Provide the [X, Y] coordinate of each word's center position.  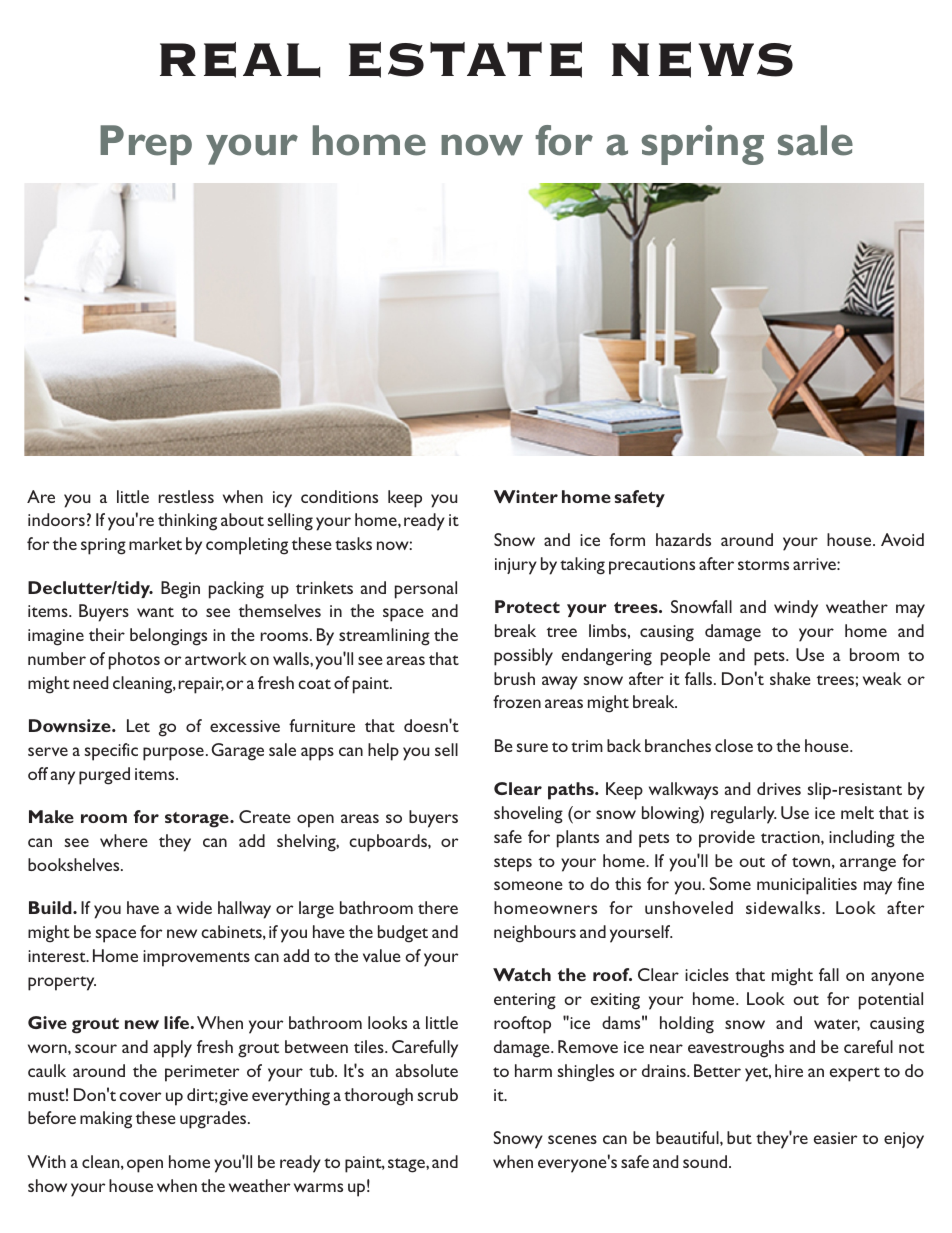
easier [835, 1138]
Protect [527, 606]
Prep [146, 145]
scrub [437, 1094]
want [155, 612]
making [106, 1120]
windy [796, 609]
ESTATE [465, 60]
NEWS [702, 60]
